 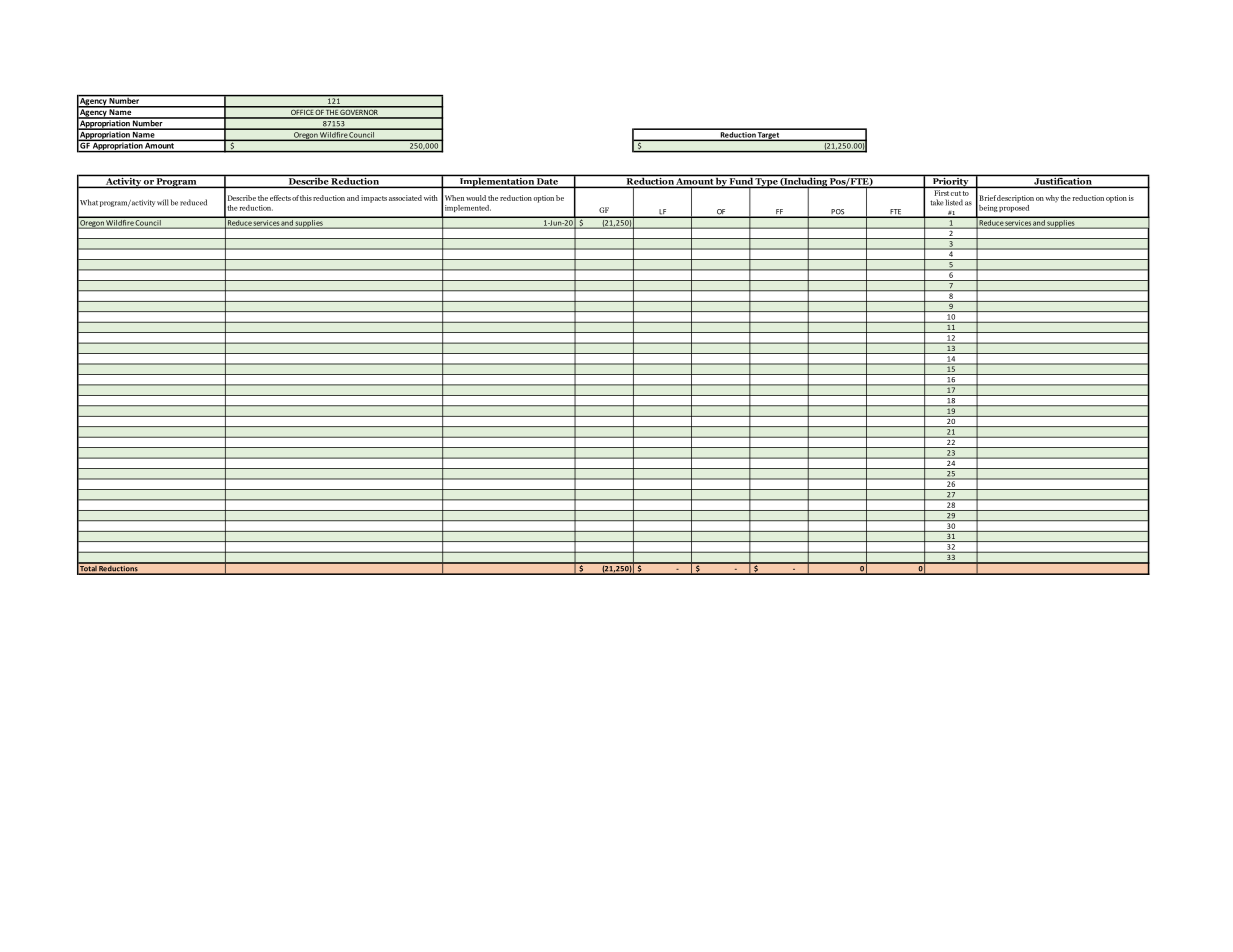 I want to click on why, so click(x=1052, y=199).
